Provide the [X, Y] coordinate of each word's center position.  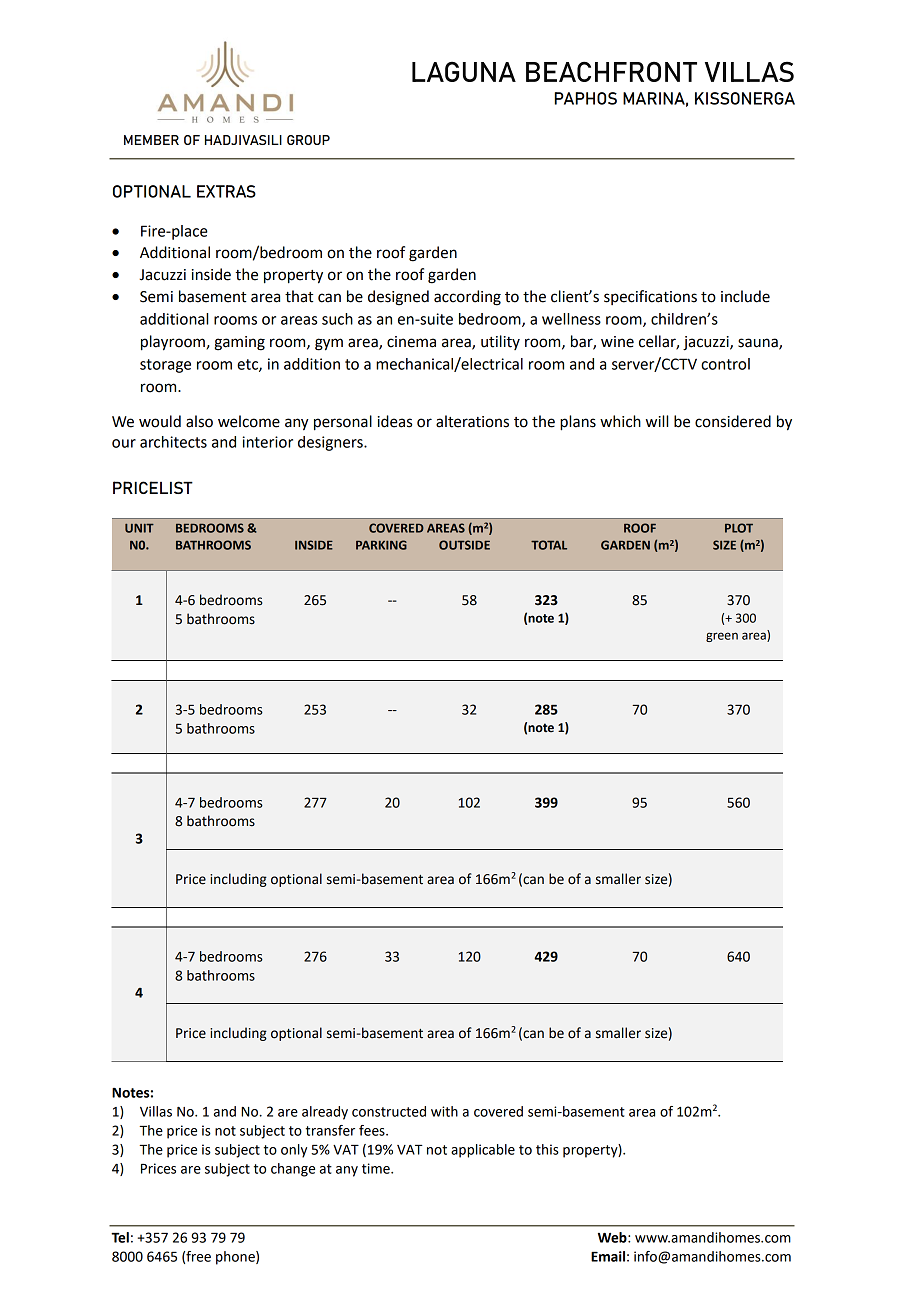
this [547, 1149]
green [722, 637]
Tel [120, 1237]
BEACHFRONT [611, 71]
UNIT [139, 528]
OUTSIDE [464, 545]
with [444, 1111]
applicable [483, 1151]
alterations [472, 421]
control [725, 364]
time [377, 1168]
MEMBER [151, 140]
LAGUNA [464, 71]
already [325, 1113]
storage [165, 366]
